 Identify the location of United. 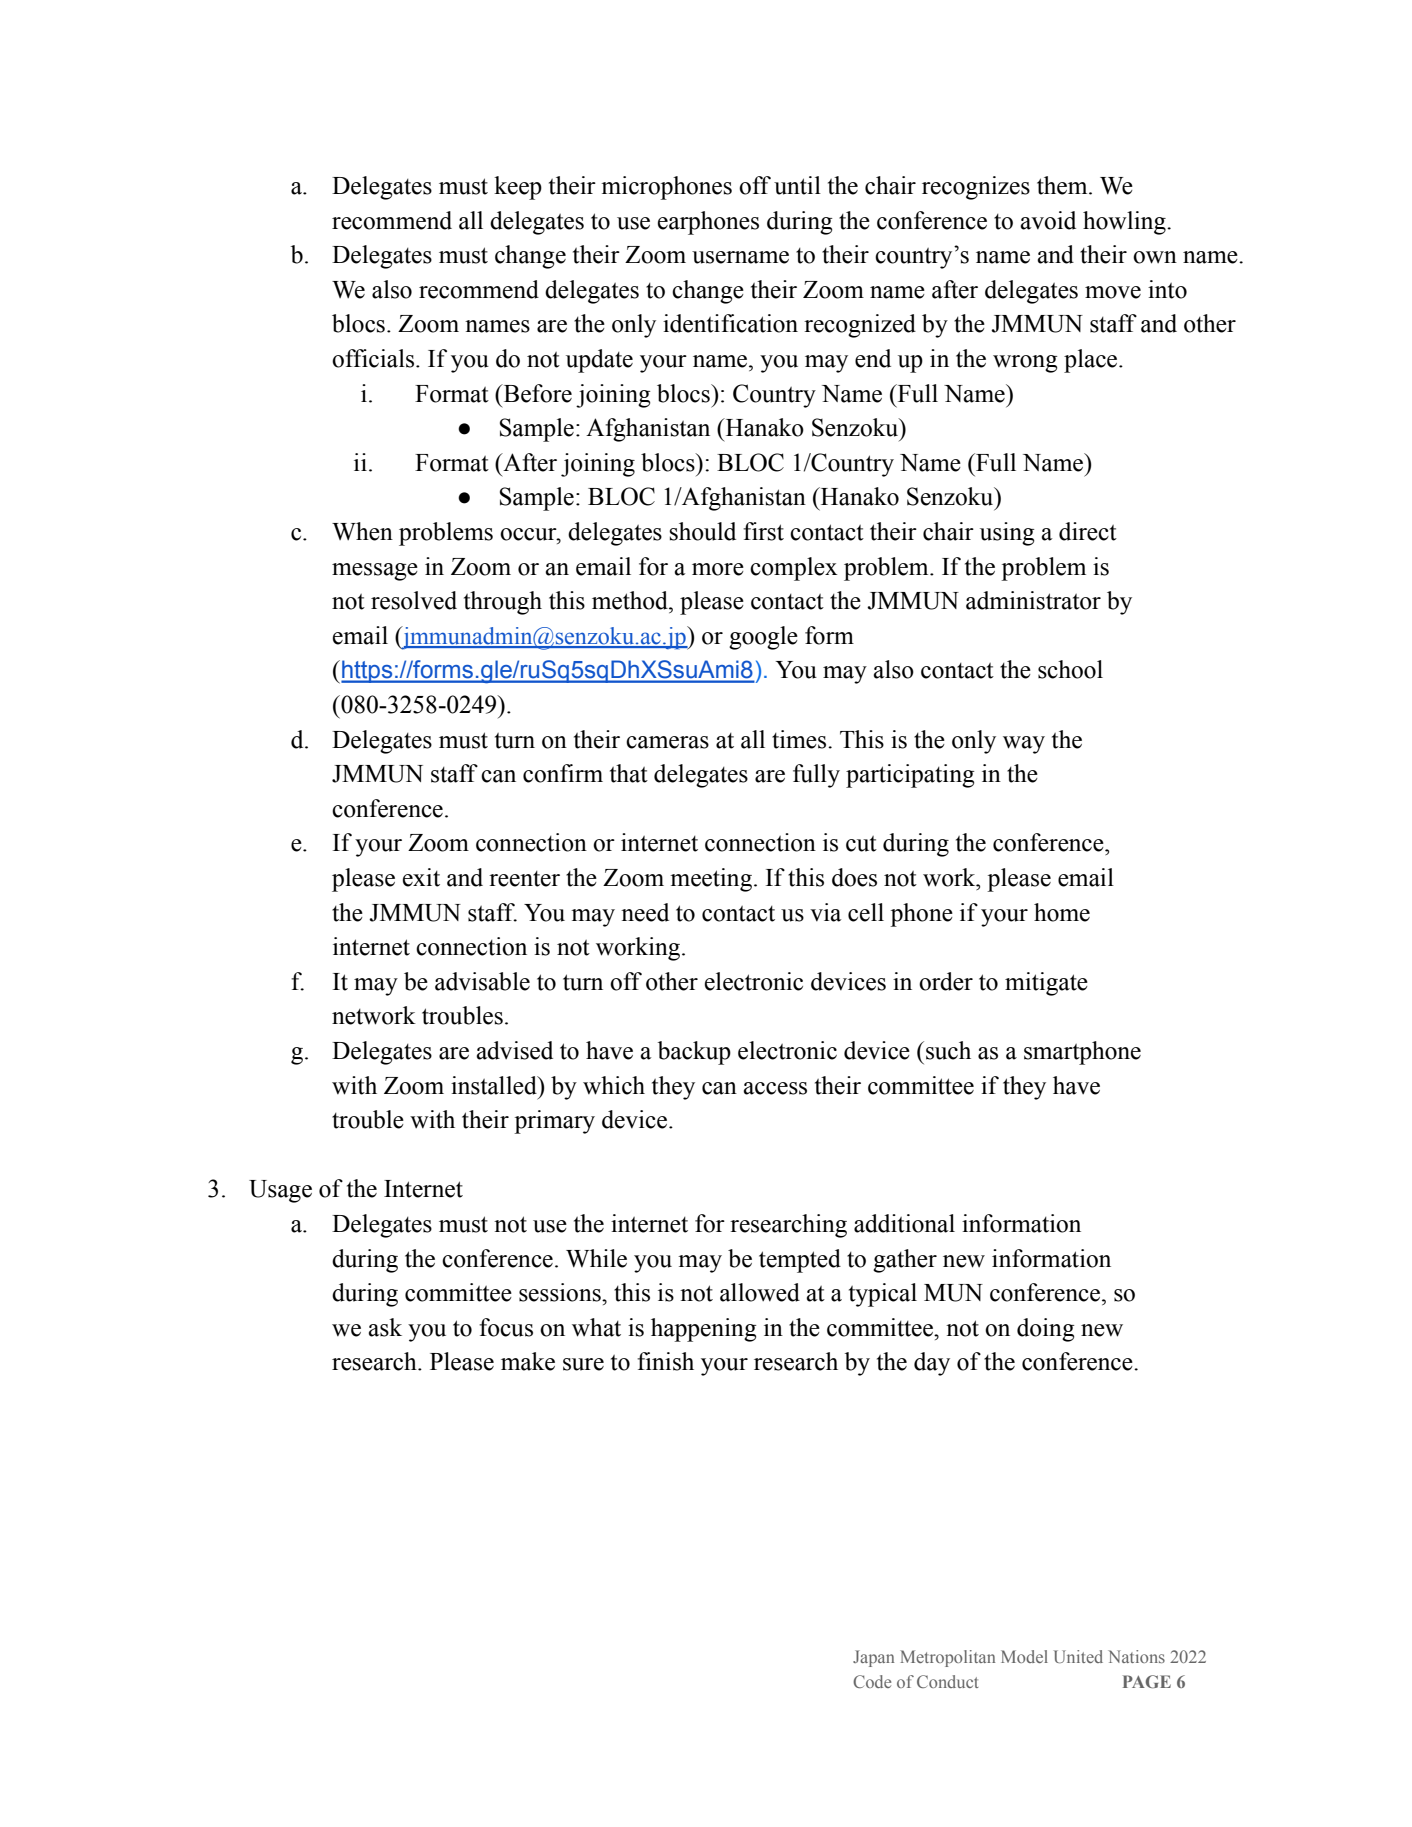
(1078, 1656).
